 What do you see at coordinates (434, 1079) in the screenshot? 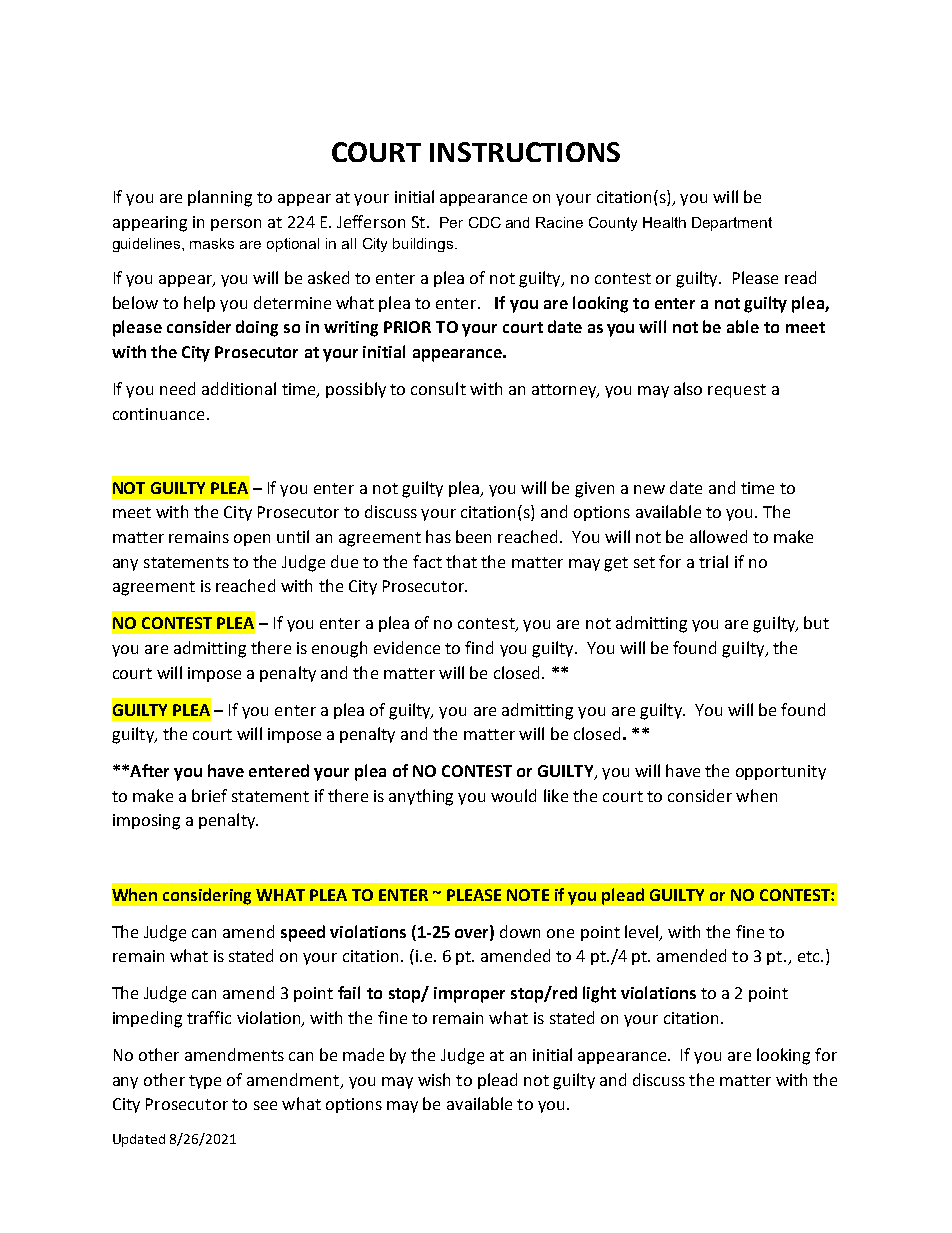
I see `wish` at bounding box center [434, 1079].
